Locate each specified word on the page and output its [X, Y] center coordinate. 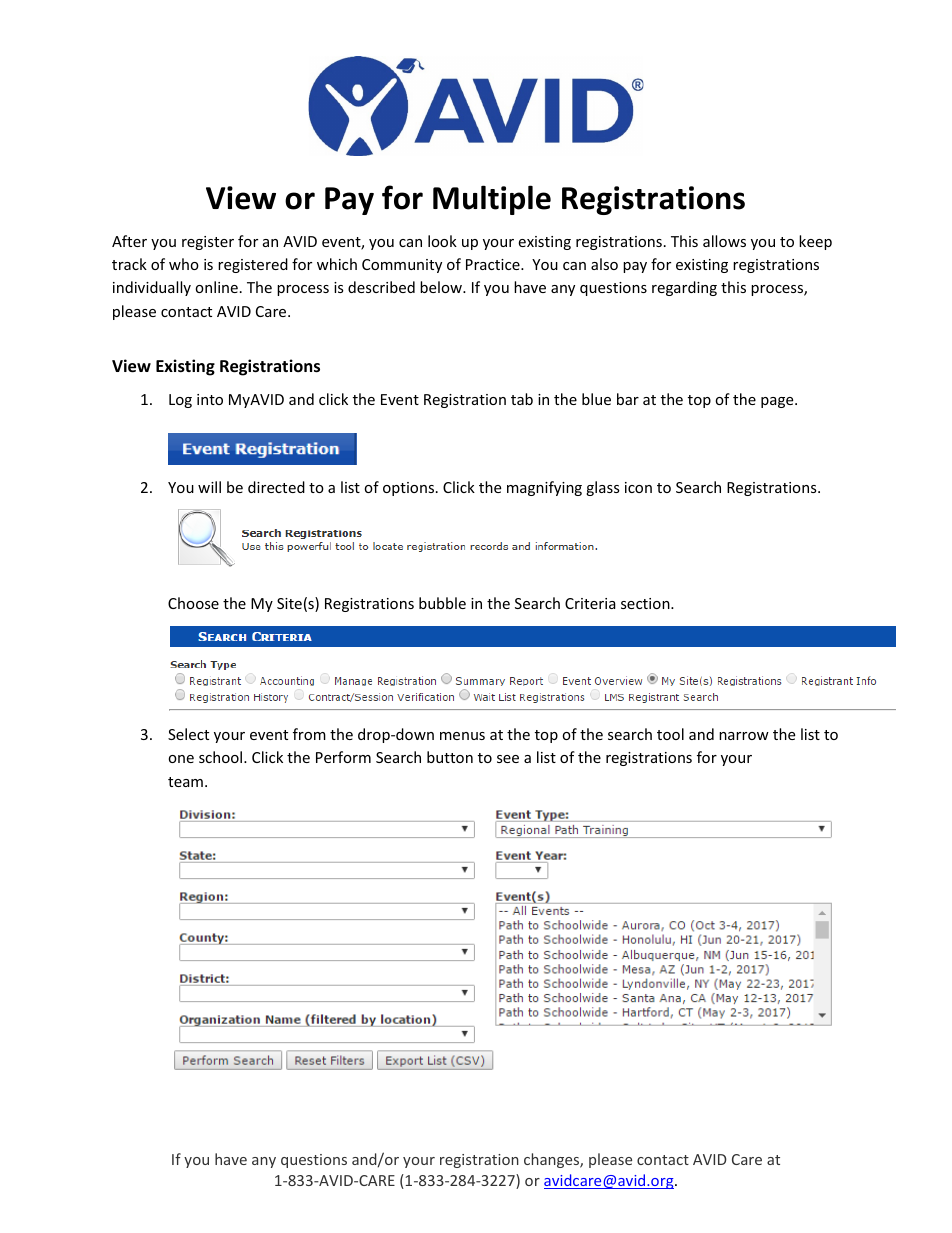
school [222, 757]
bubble [442, 603]
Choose [193, 603]
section [646, 603]
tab [522, 399]
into [210, 399]
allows [724, 241]
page [778, 402]
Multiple [492, 200]
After [129, 241]
